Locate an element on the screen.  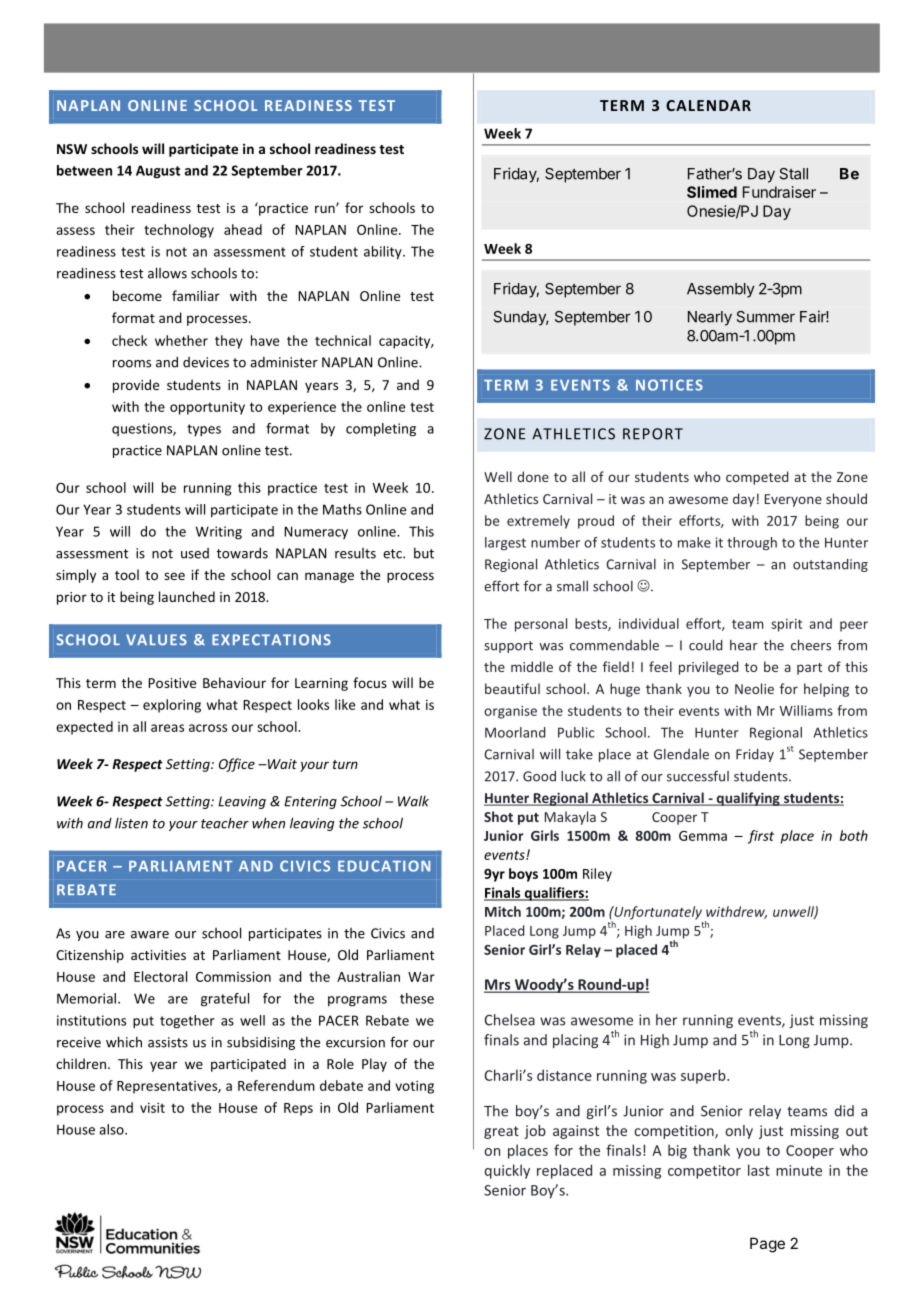
privileged is located at coordinates (709, 668).
